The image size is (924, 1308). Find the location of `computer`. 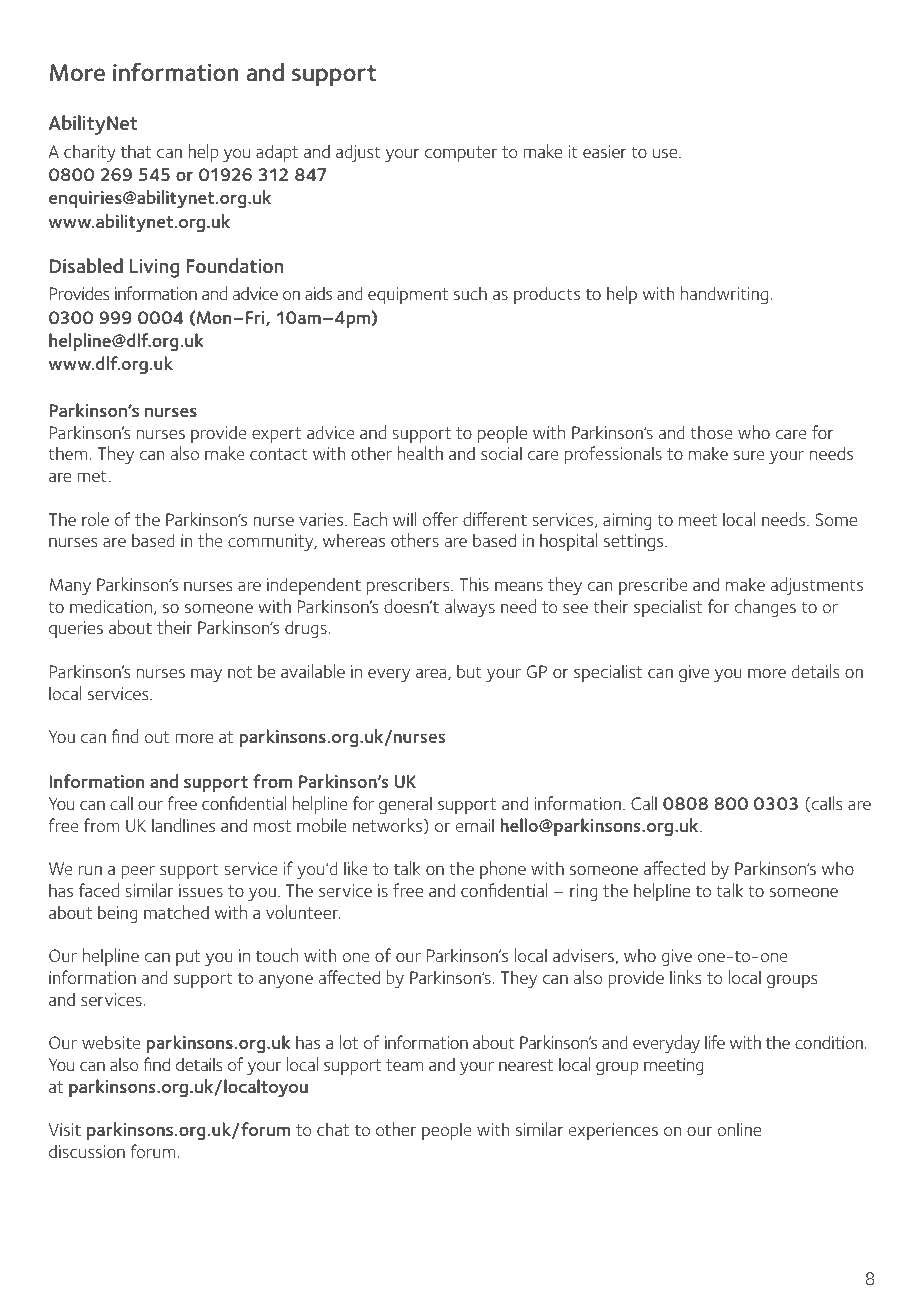

computer is located at coordinates (461, 154).
